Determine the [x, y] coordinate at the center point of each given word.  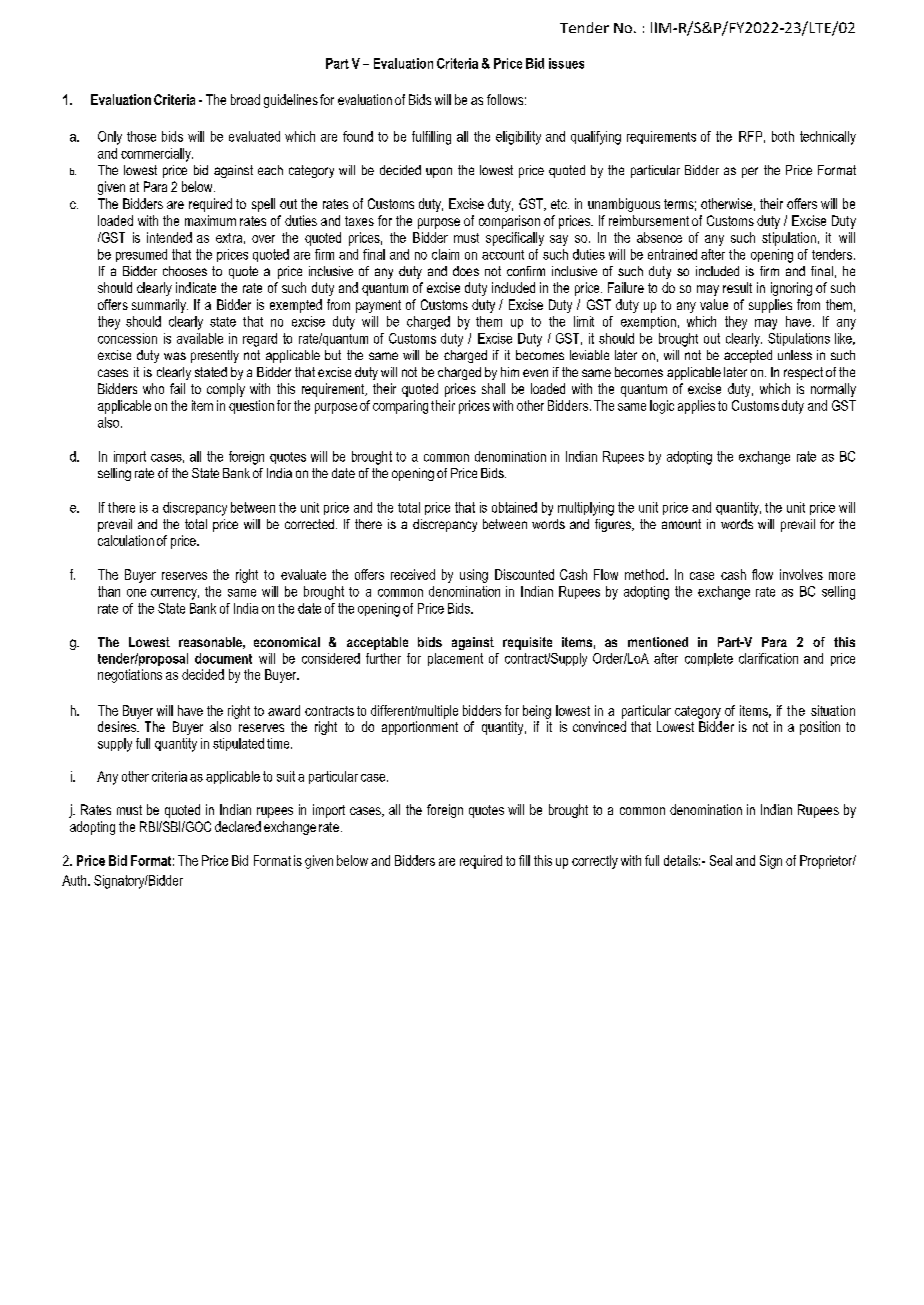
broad [245, 99]
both [783, 136]
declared [238, 826]
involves [801, 574]
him [510, 372]
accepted [748, 356]
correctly [595, 862]
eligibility [518, 138]
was [175, 356]
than [109, 591]
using [474, 576]
